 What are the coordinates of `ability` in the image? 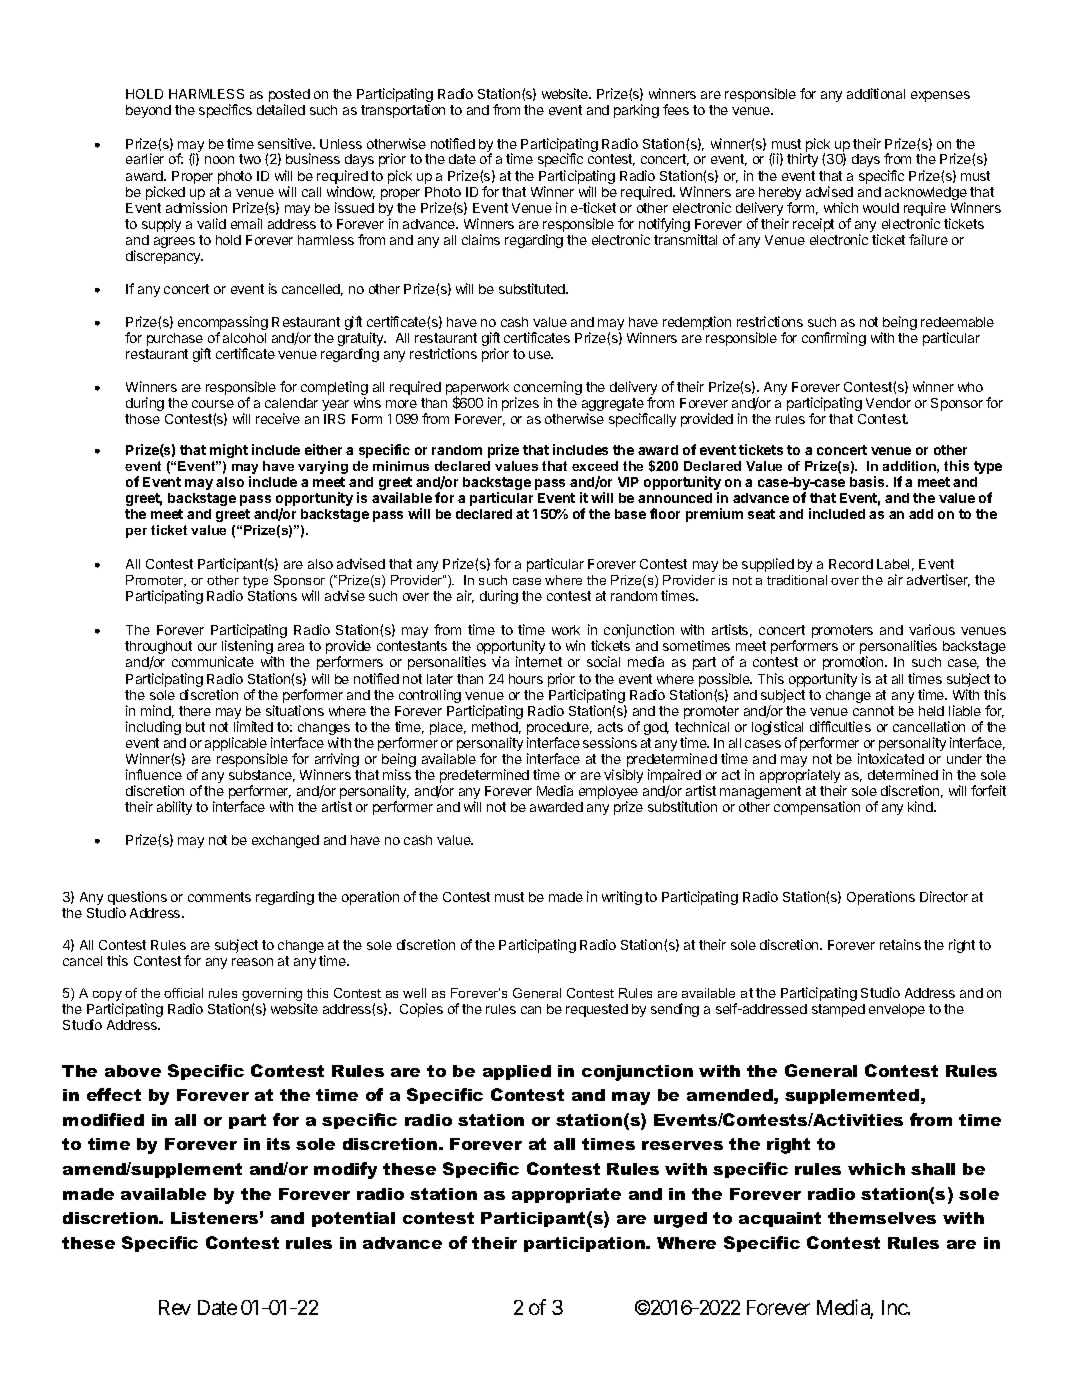 It's located at (174, 808).
